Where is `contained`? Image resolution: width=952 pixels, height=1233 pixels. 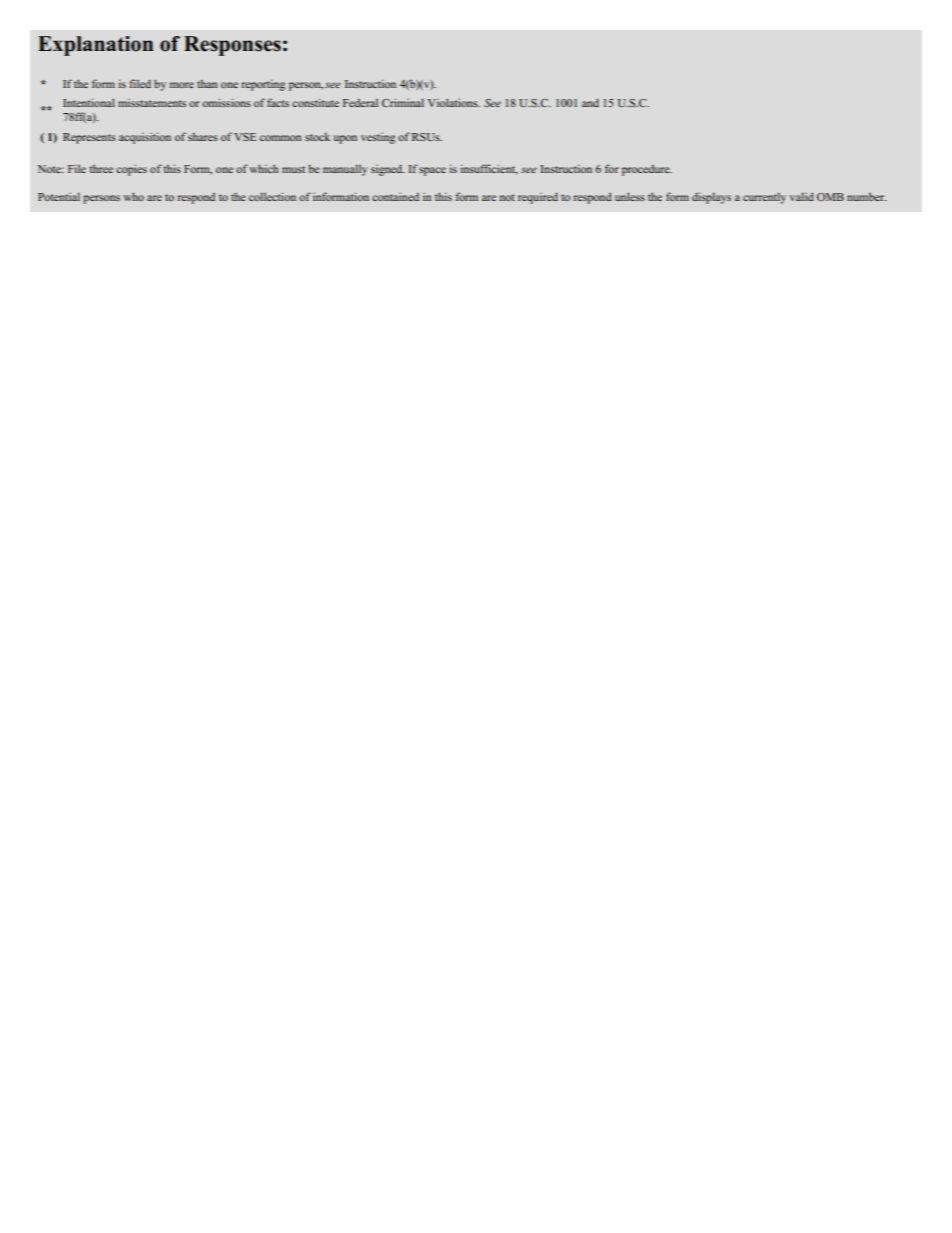 contained is located at coordinates (395, 197).
